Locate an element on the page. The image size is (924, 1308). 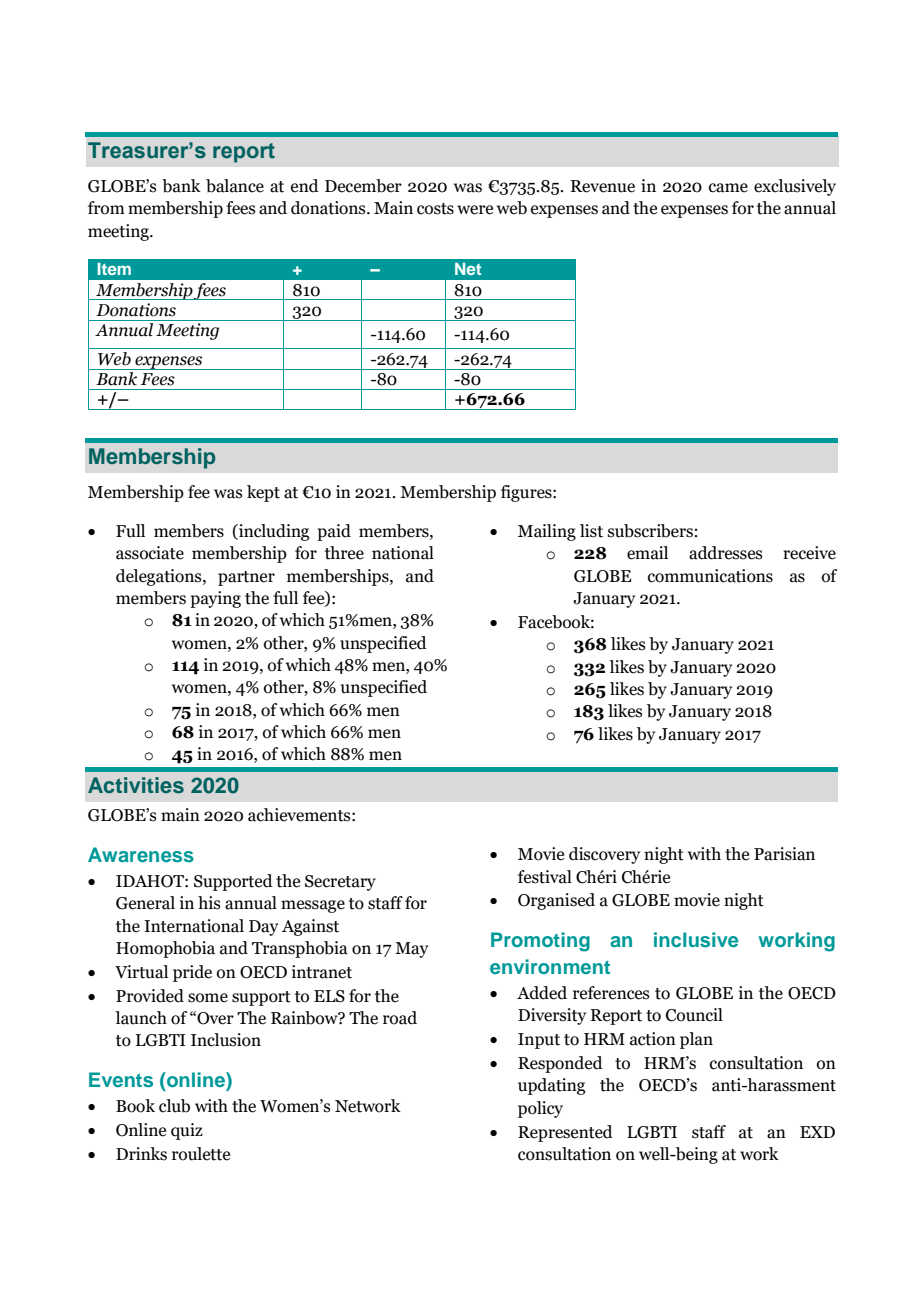
were is located at coordinates (475, 210).
